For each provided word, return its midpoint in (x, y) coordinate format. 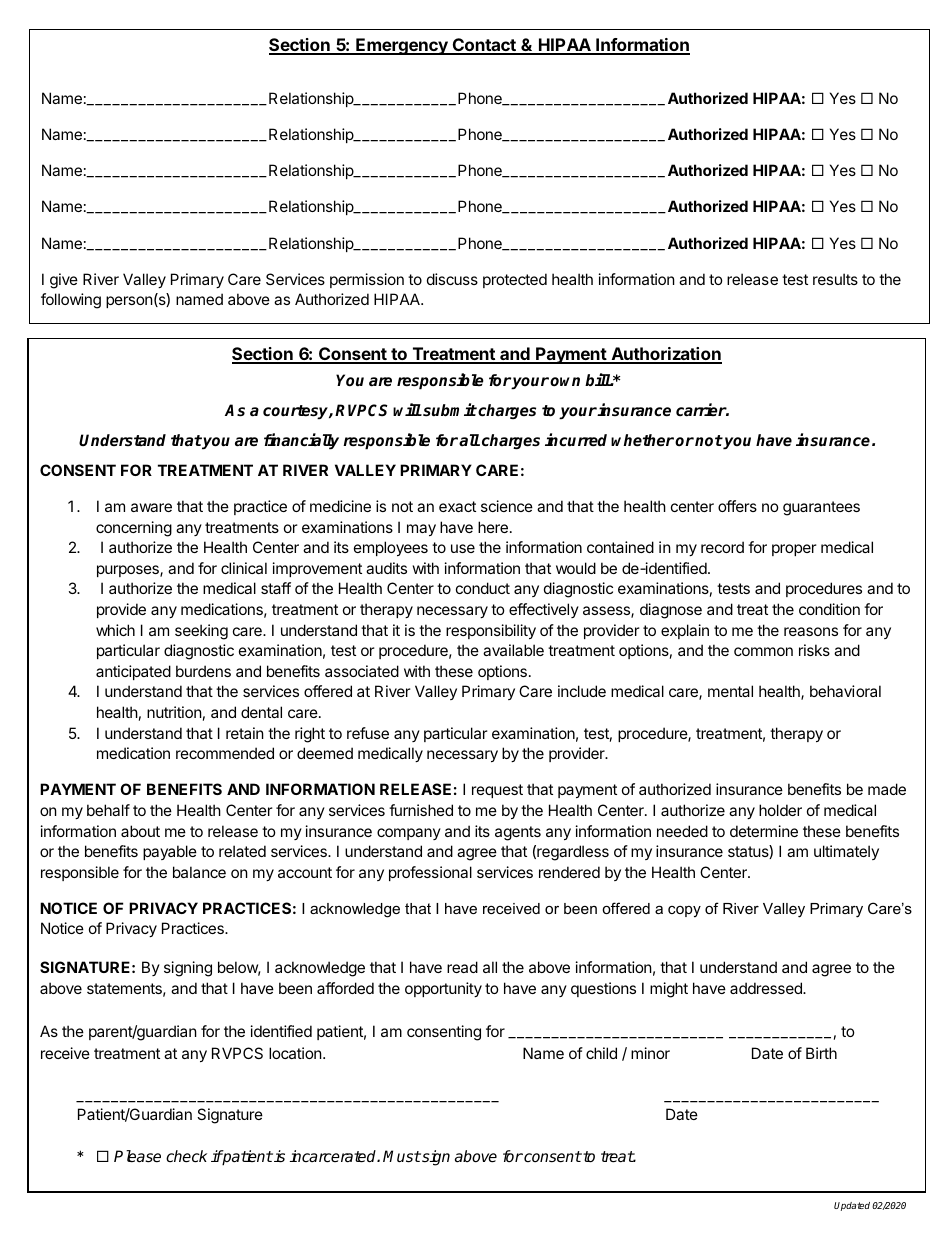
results (835, 279)
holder (780, 810)
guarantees (821, 508)
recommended (225, 753)
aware (151, 507)
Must (402, 1156)
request (497, 791)
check (186, 1156)
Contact (484, 46)
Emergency (402, 46)
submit (449, 410)
